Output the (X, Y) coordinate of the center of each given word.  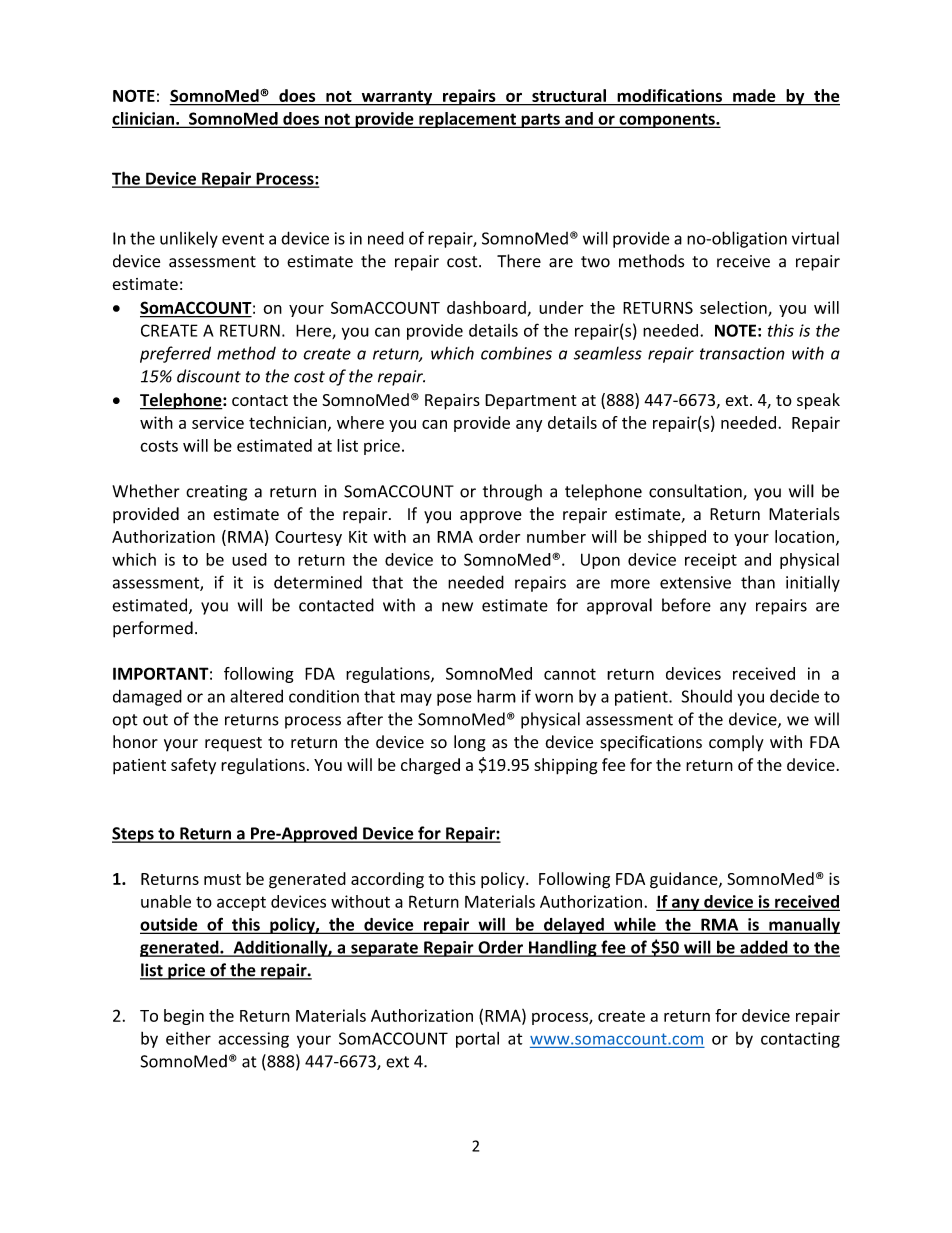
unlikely (189, 239)
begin (184, 1017)
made (754, 95)
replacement (467, 120)
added (764, 948)
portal (477, 1040)
